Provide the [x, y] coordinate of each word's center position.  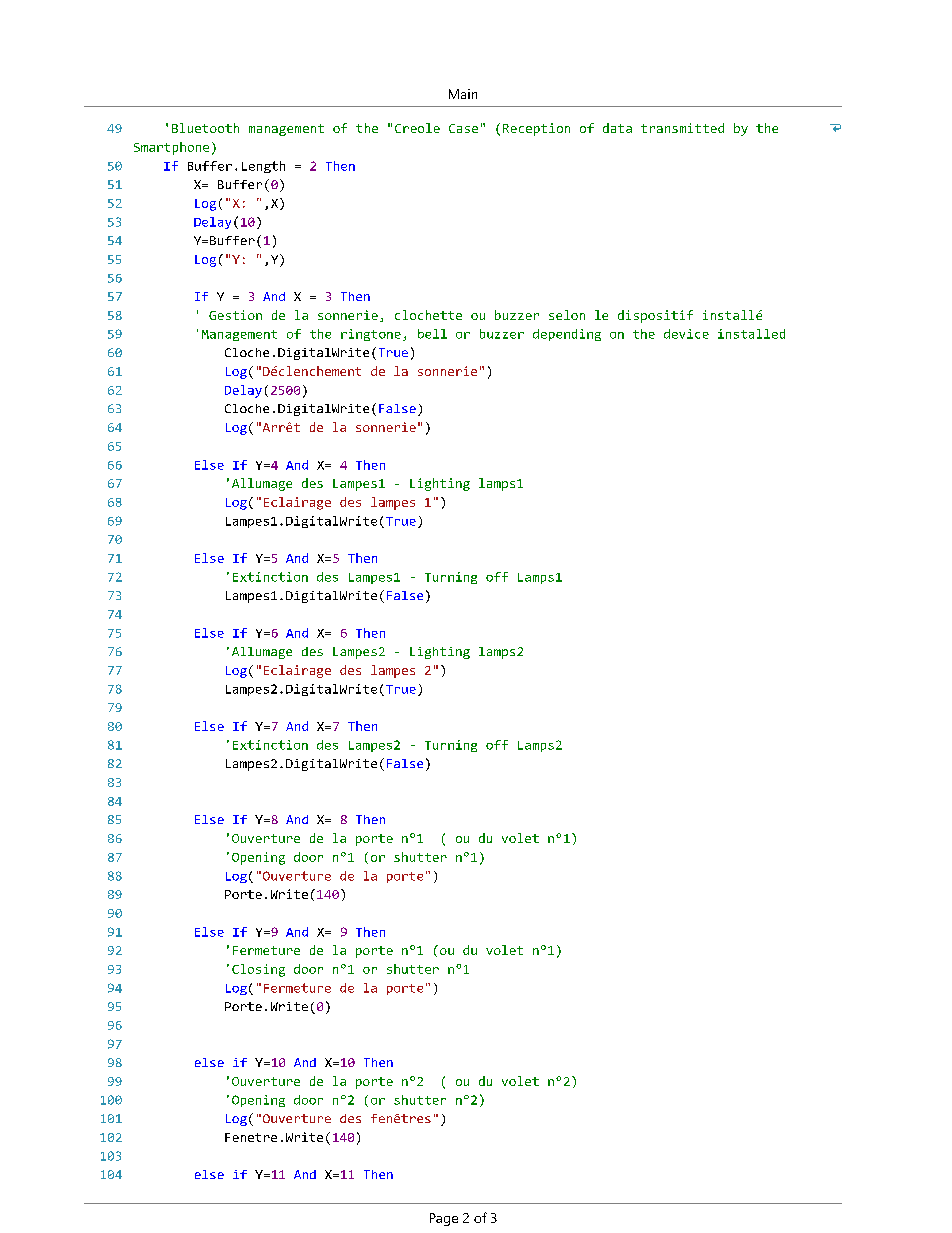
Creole [417, 128]
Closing [258, 970]
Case [463, 128]
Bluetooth [205, 128]
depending [567, 335]
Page [444, 1219]
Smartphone [171, 148]
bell [432, 334]
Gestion [235, 315]
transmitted [682, 128]
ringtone [371, 335]
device [686, 334]
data [617, 128]
